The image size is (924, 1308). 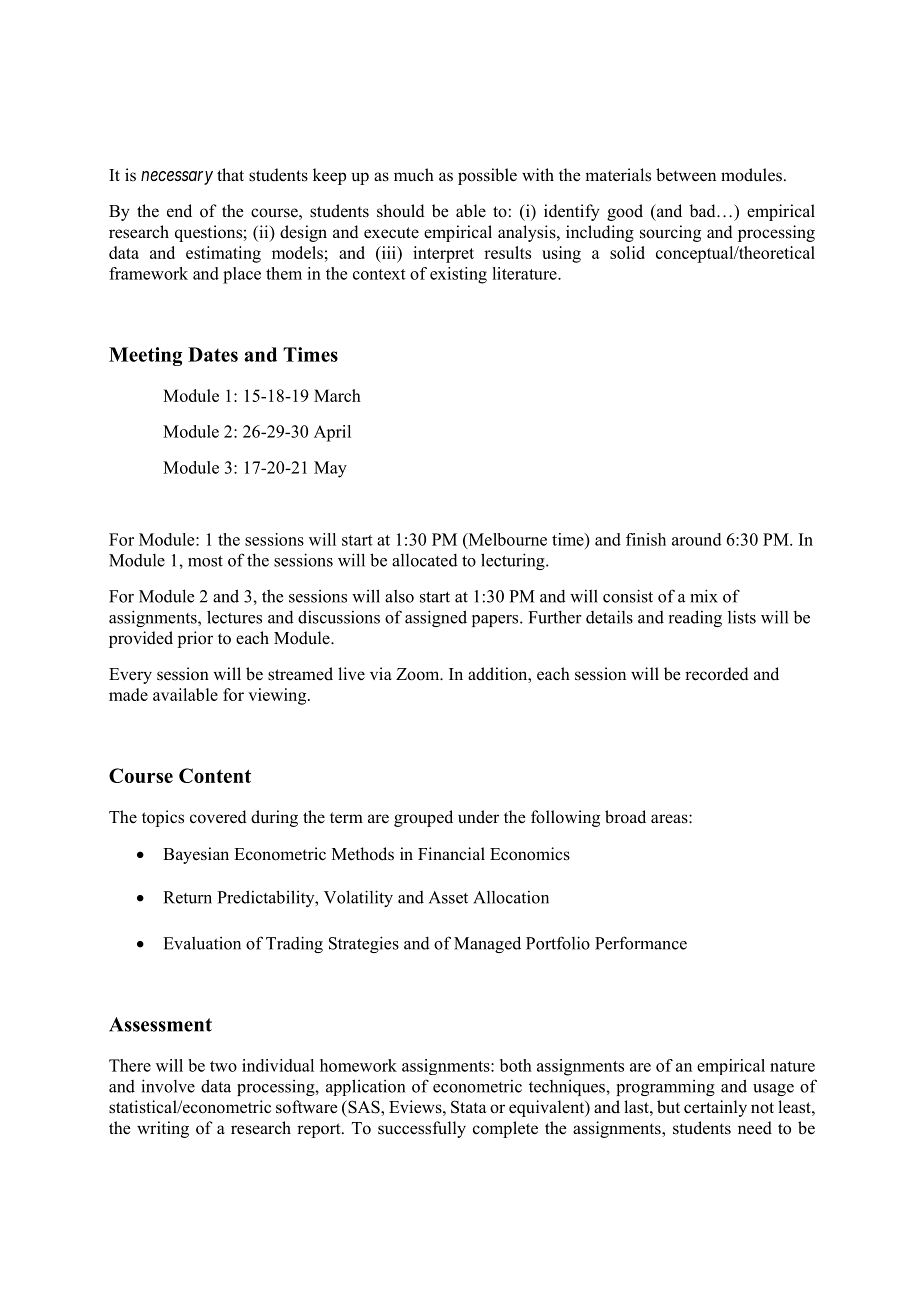 What do you see at coordinates (179, 211) in the page?
I see `end` at bounding box center [179, 211].
